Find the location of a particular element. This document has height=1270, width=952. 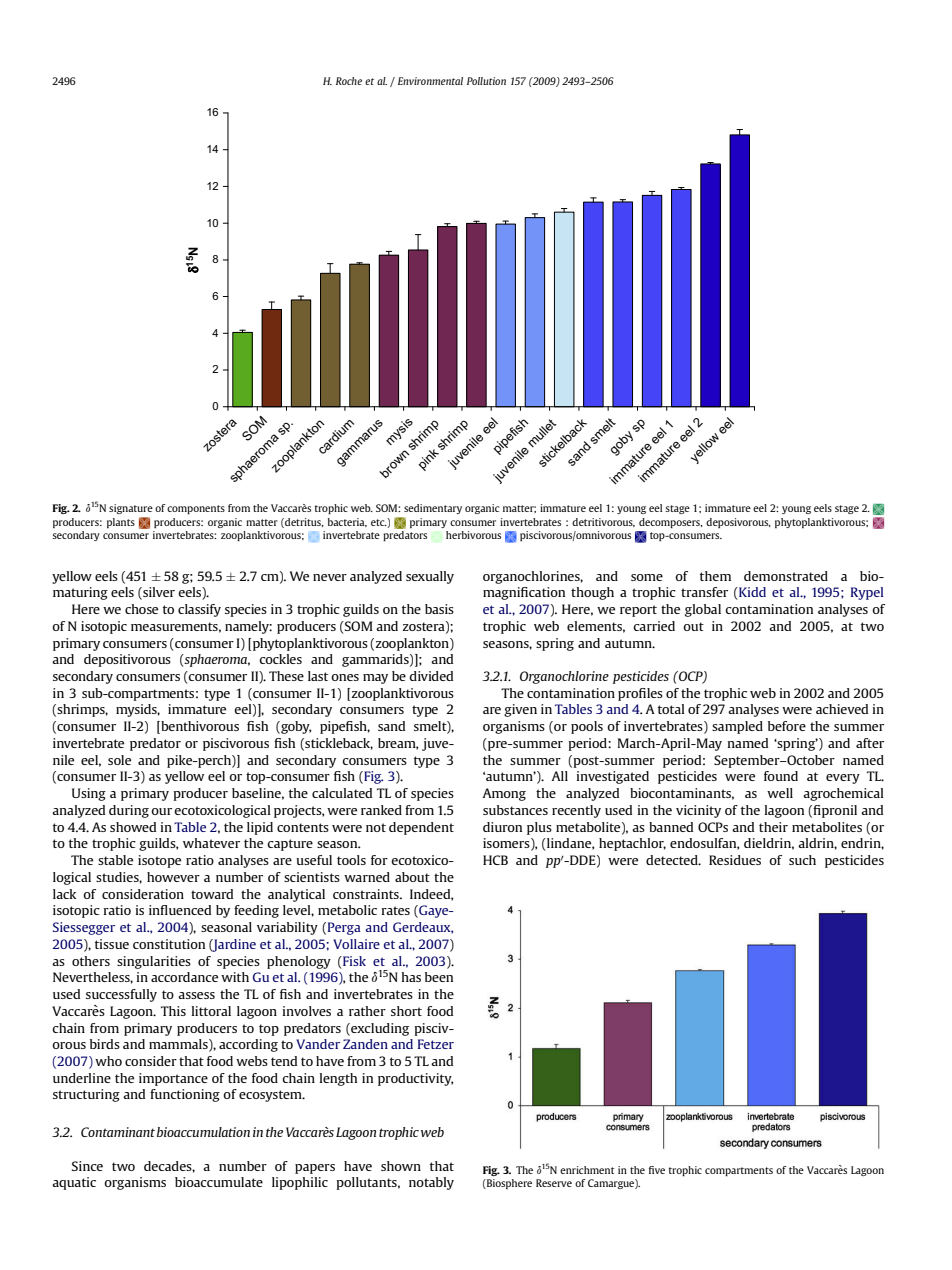

Pollution is located at coordinates (486, 81).
